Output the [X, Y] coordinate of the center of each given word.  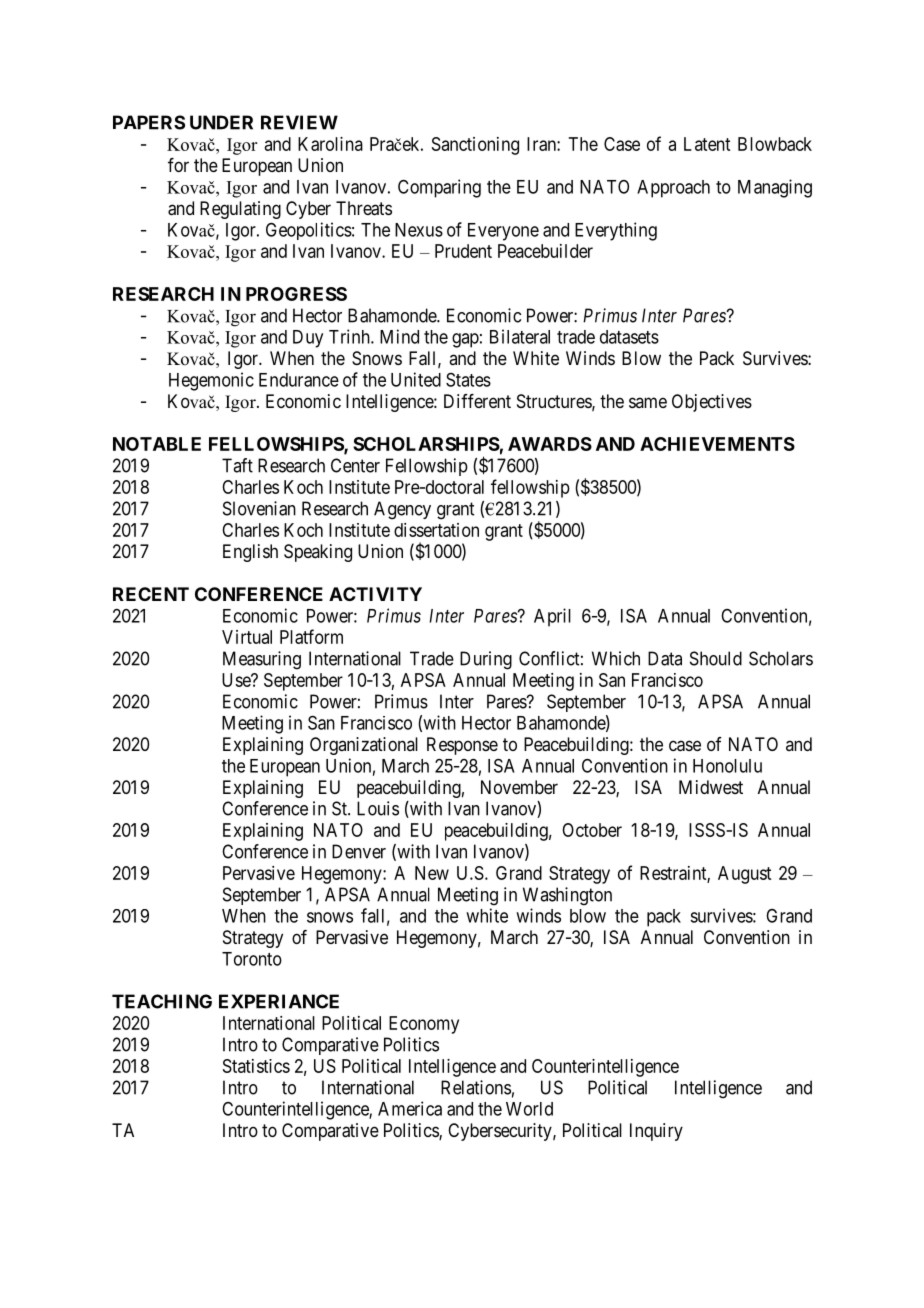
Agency [402, 510]
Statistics [256, 1066]
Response [462, 746]
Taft [237, 465]
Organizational [364, 746]
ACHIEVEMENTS [717, 444]
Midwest [711, 787]
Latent [707, 144]
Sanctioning [475, 146]
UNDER [221, 122]
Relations [476, 1087]
